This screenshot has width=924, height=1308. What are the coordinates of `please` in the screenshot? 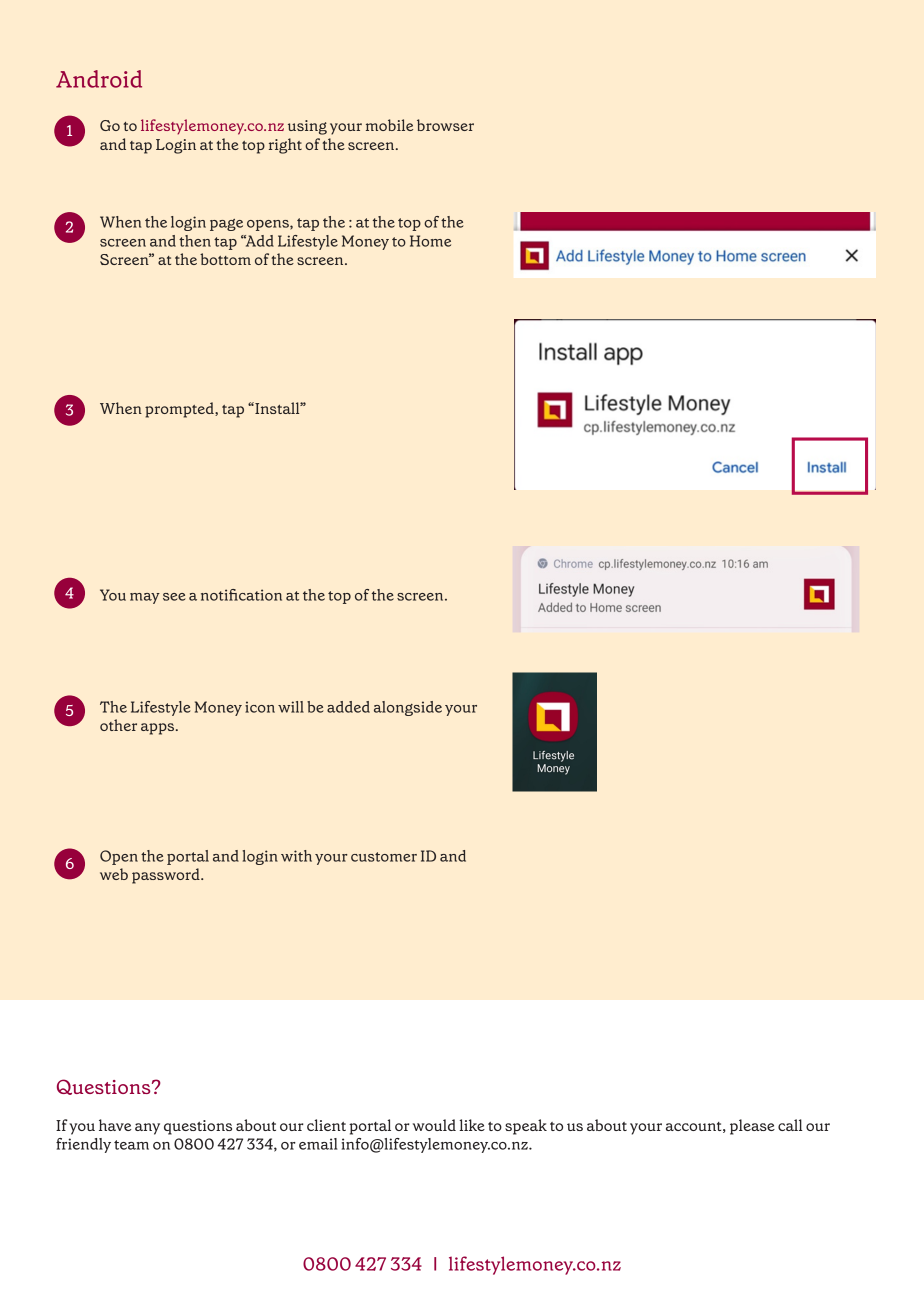 It's located at (752, 1127).
